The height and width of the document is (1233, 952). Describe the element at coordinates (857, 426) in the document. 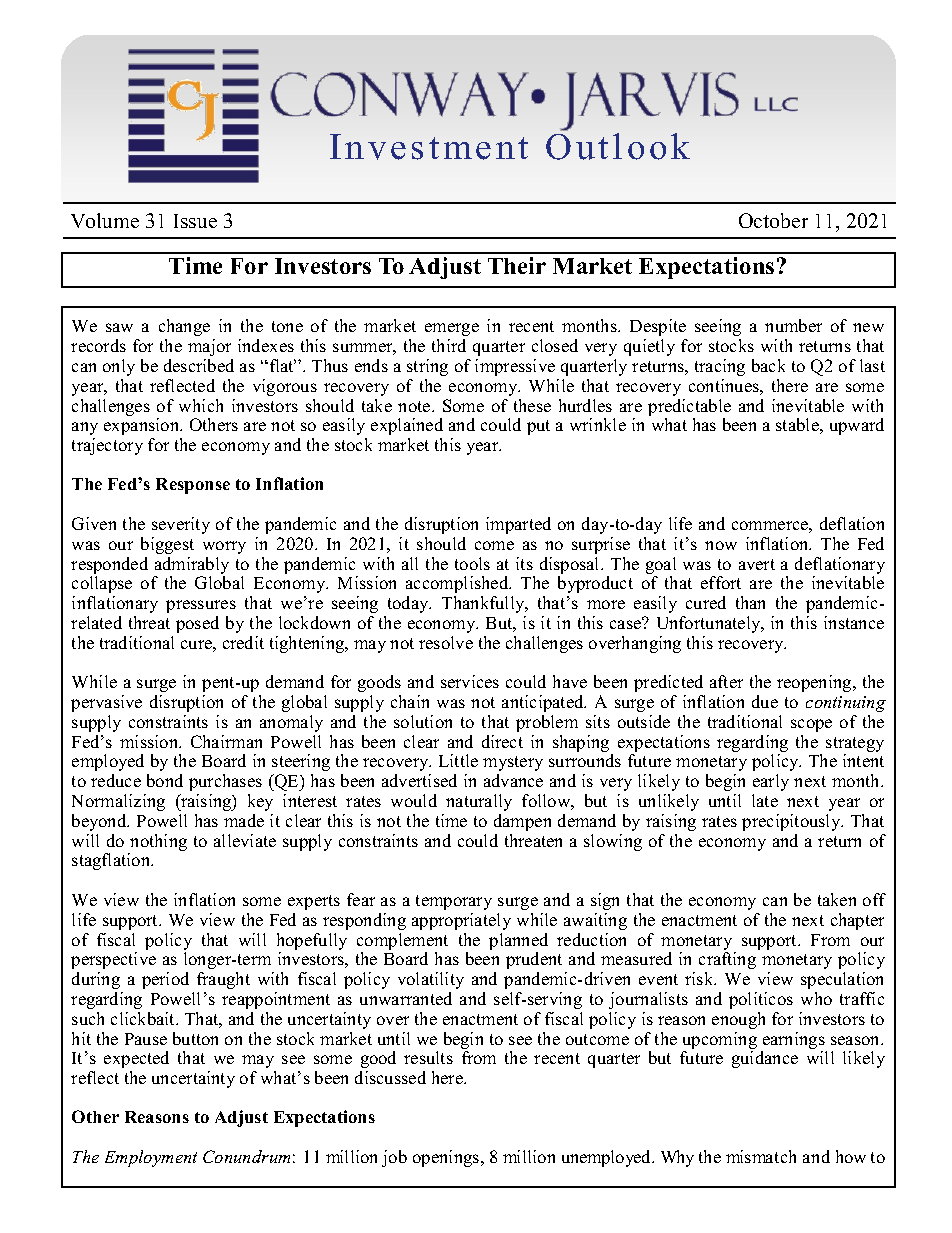

I see `upward` at that location.
